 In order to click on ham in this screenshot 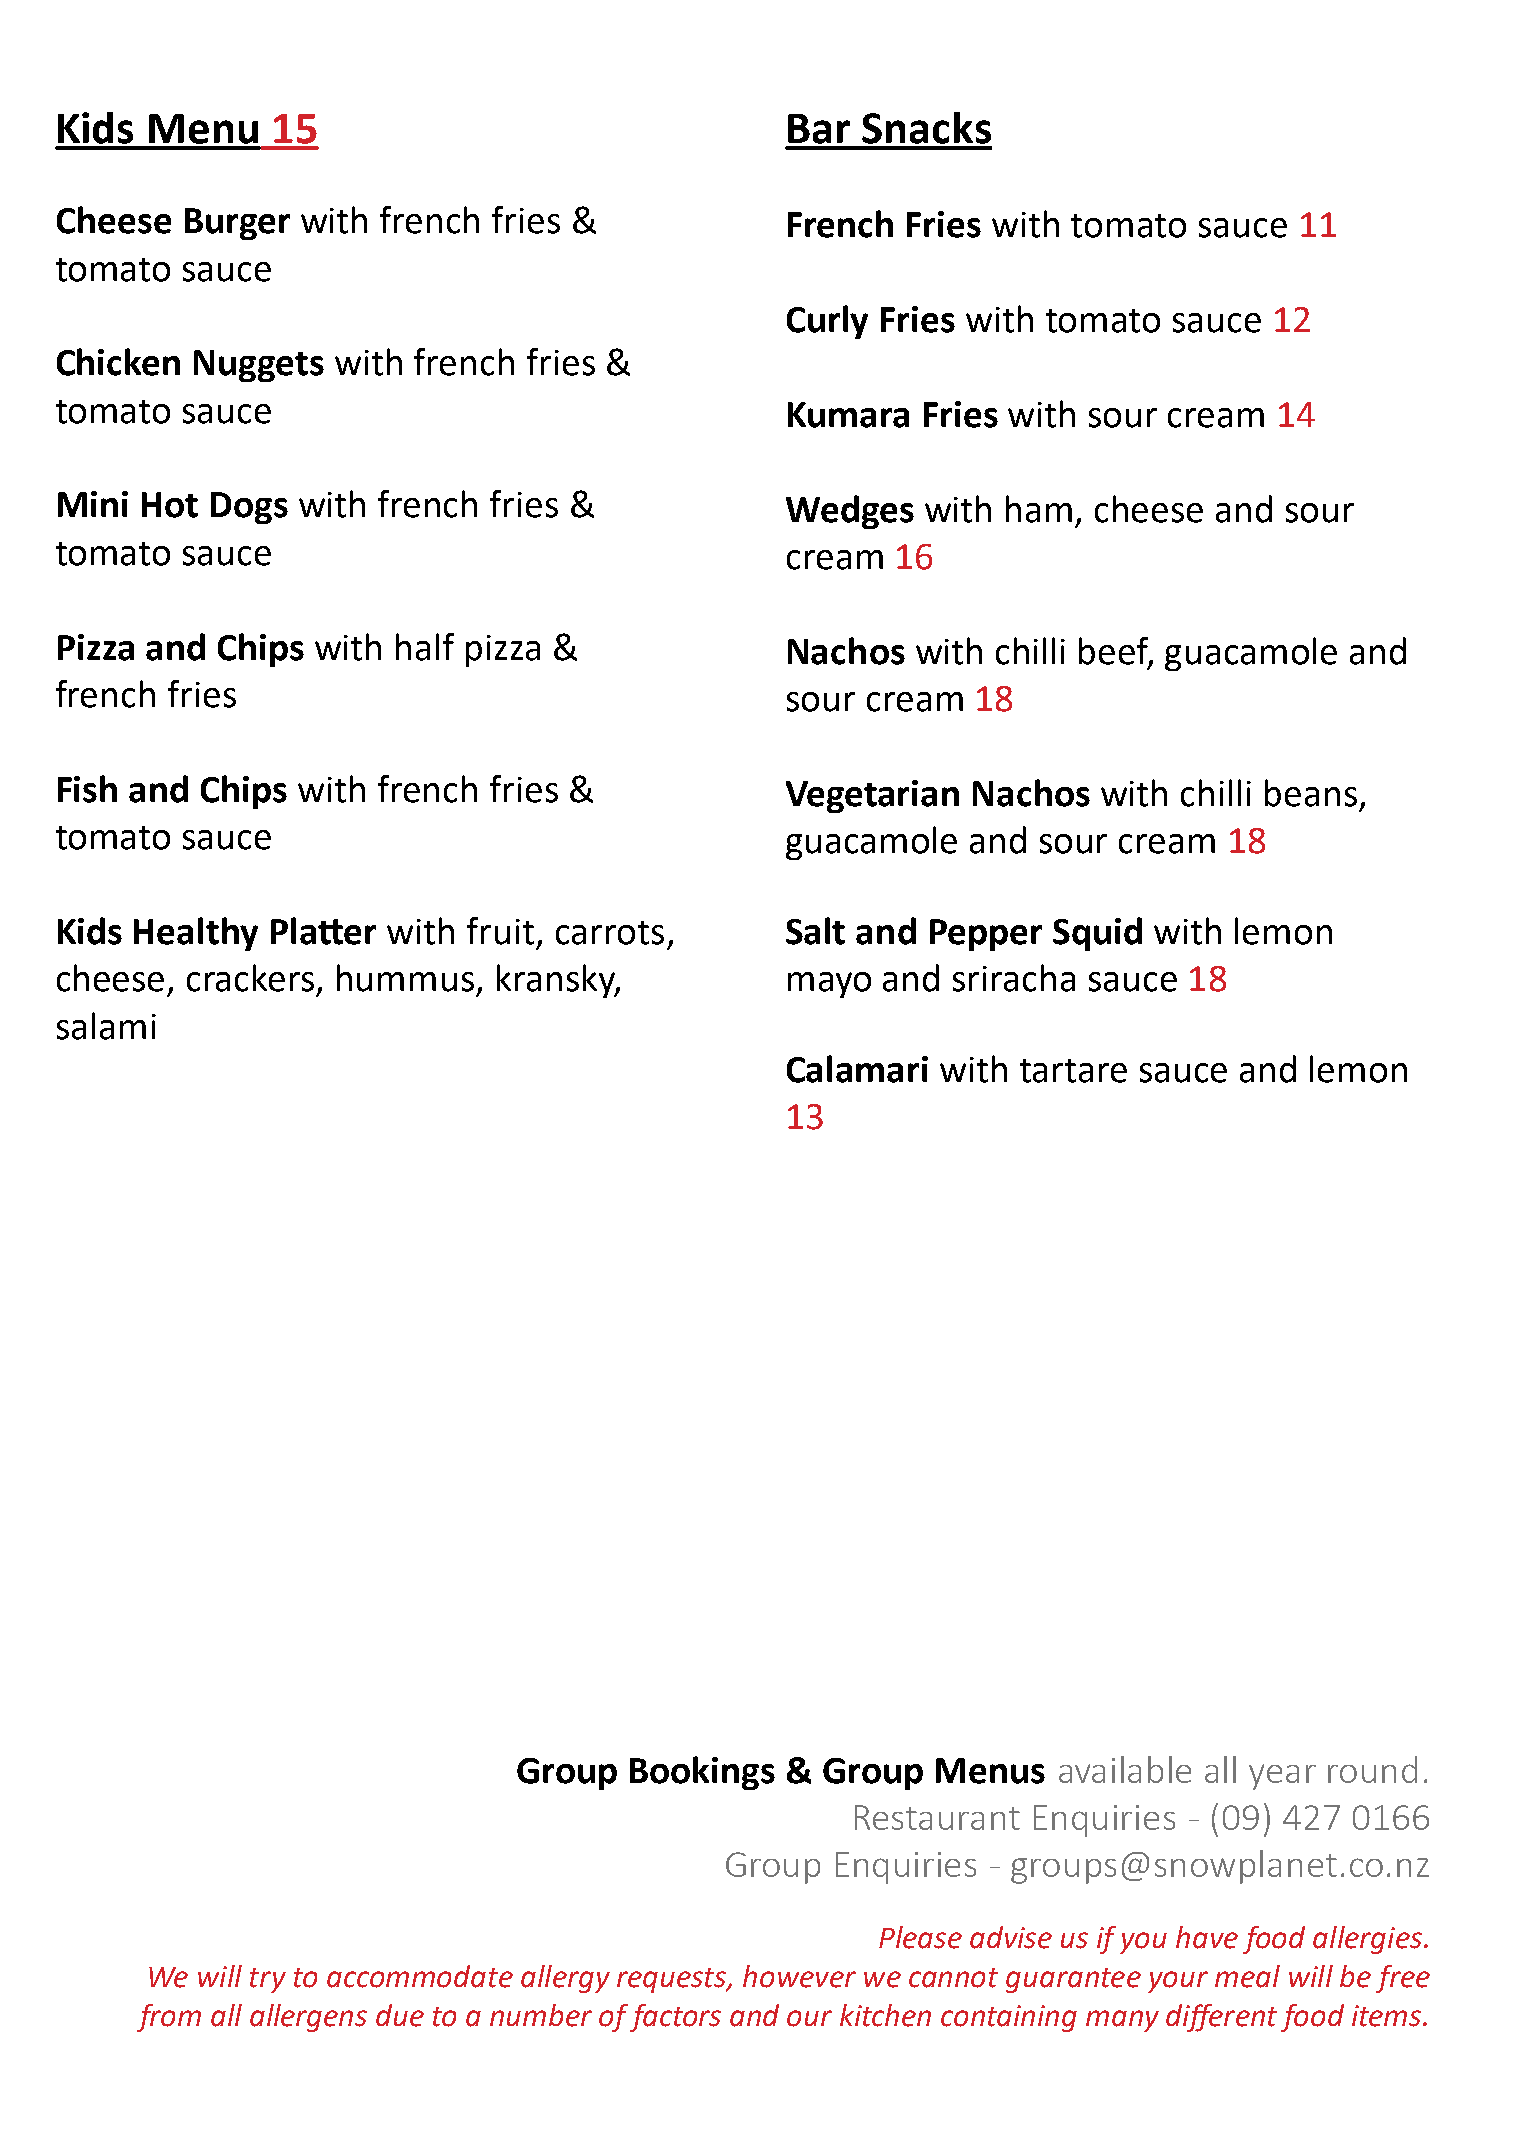, I will do `click(1039, 509)`.
